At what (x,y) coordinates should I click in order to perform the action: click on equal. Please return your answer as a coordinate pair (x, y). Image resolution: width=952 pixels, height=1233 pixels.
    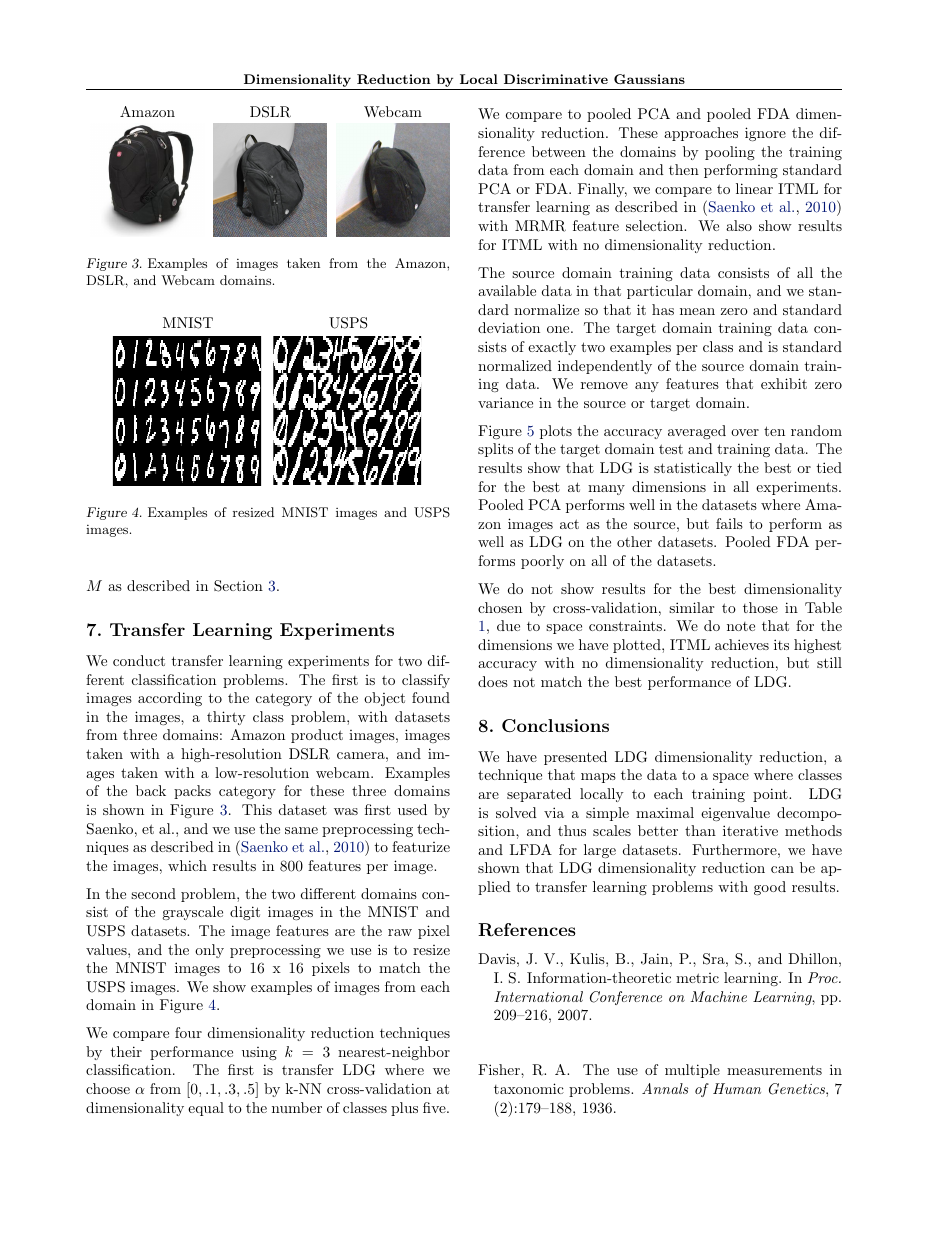
    Looking at the image, I should click on (206, 1109).
